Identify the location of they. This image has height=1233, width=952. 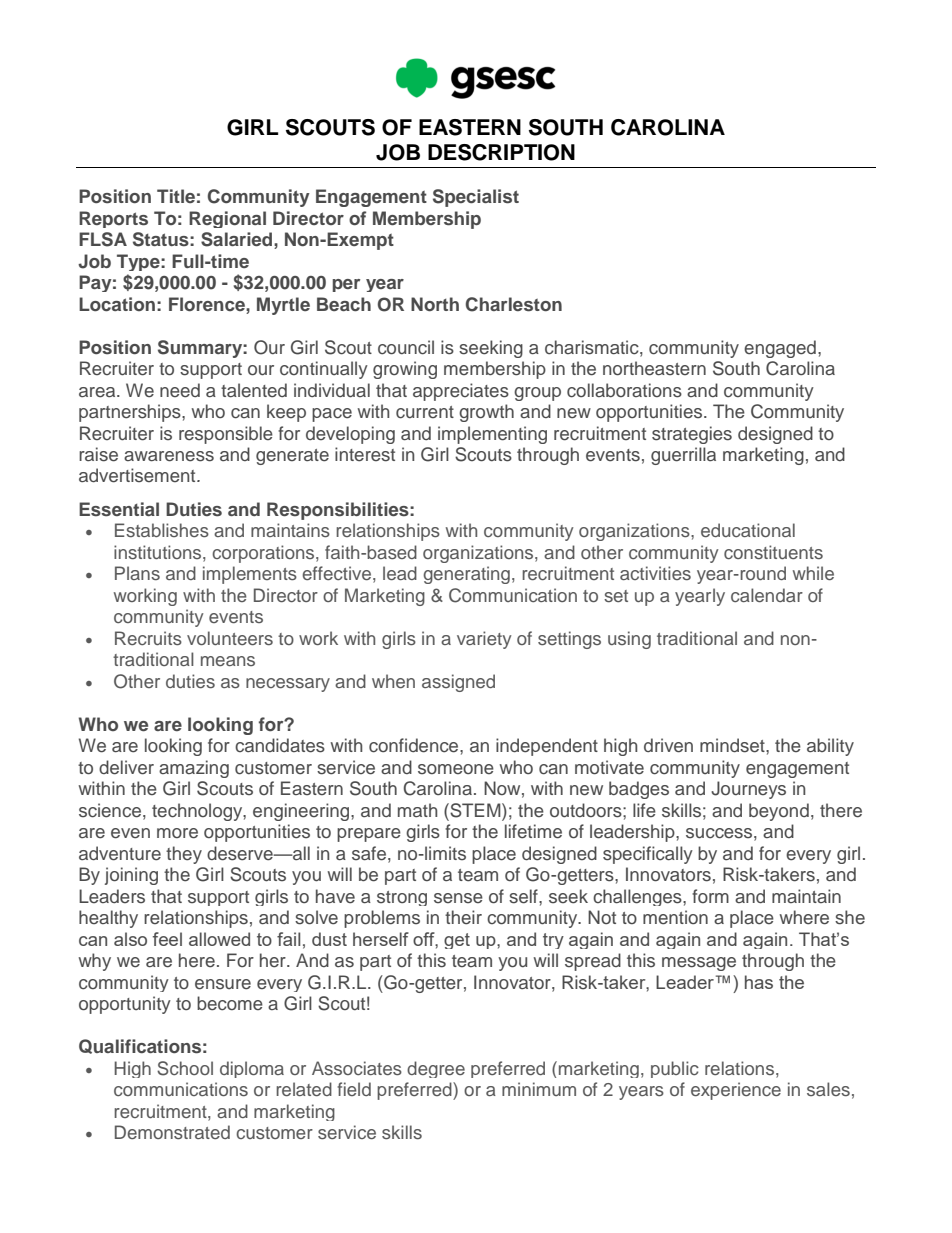
(184, 855).
